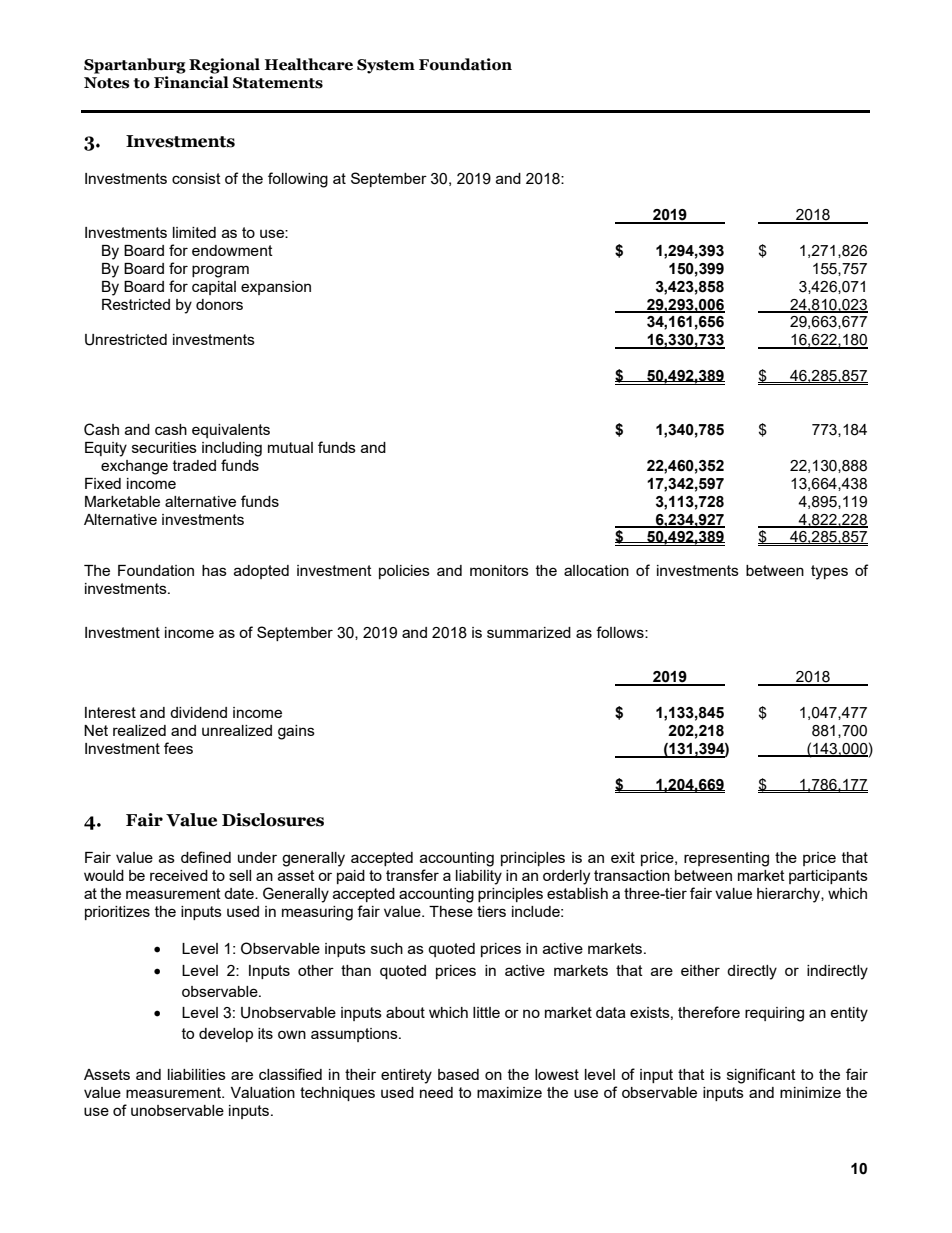 This screenshot has width=952, height=1233. What do you see at coordinates (219, 304) in the screenshot?
I see `donors` at bounding box center [219, 304].
